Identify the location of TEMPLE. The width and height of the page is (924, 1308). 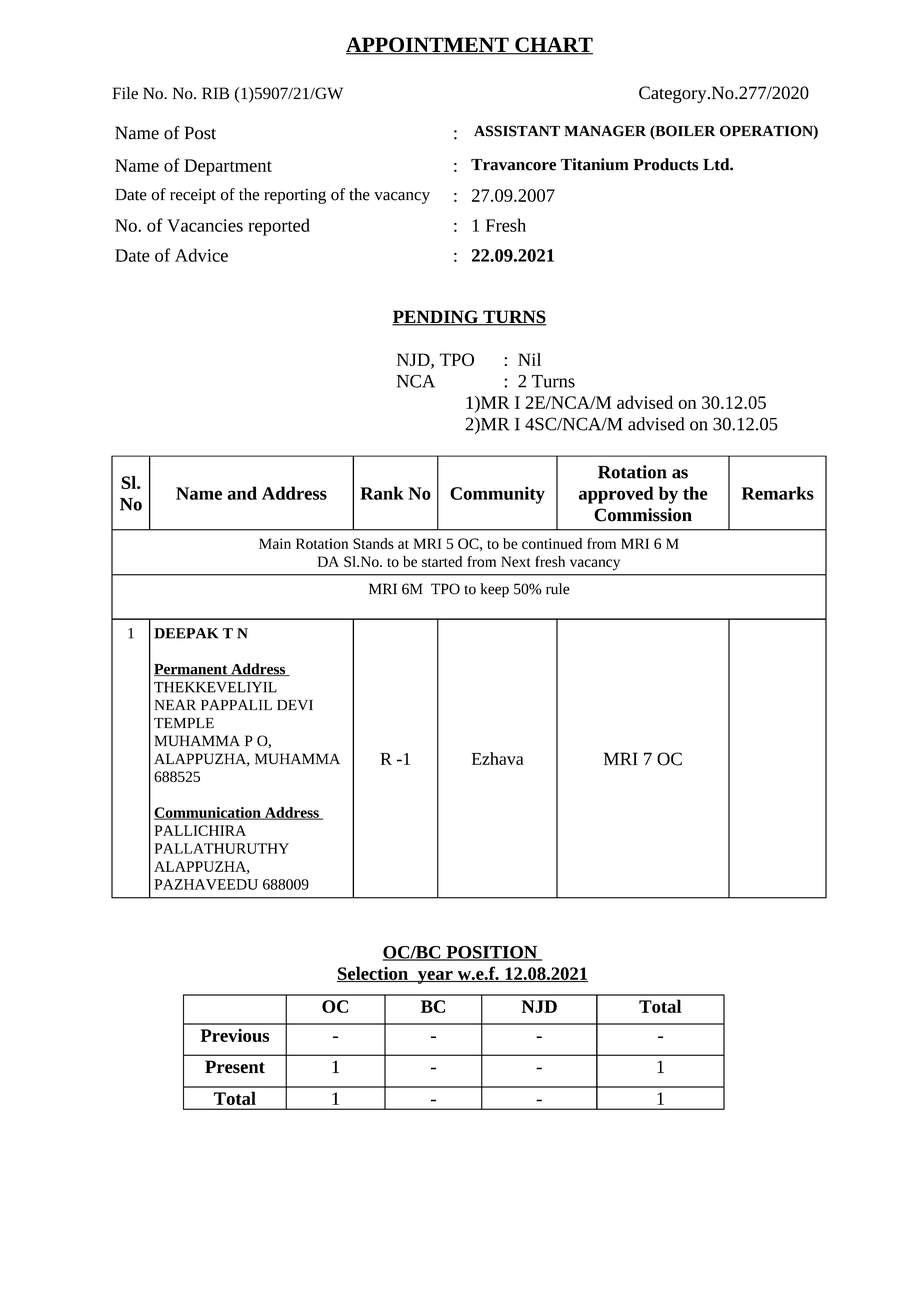
(184, 723).
